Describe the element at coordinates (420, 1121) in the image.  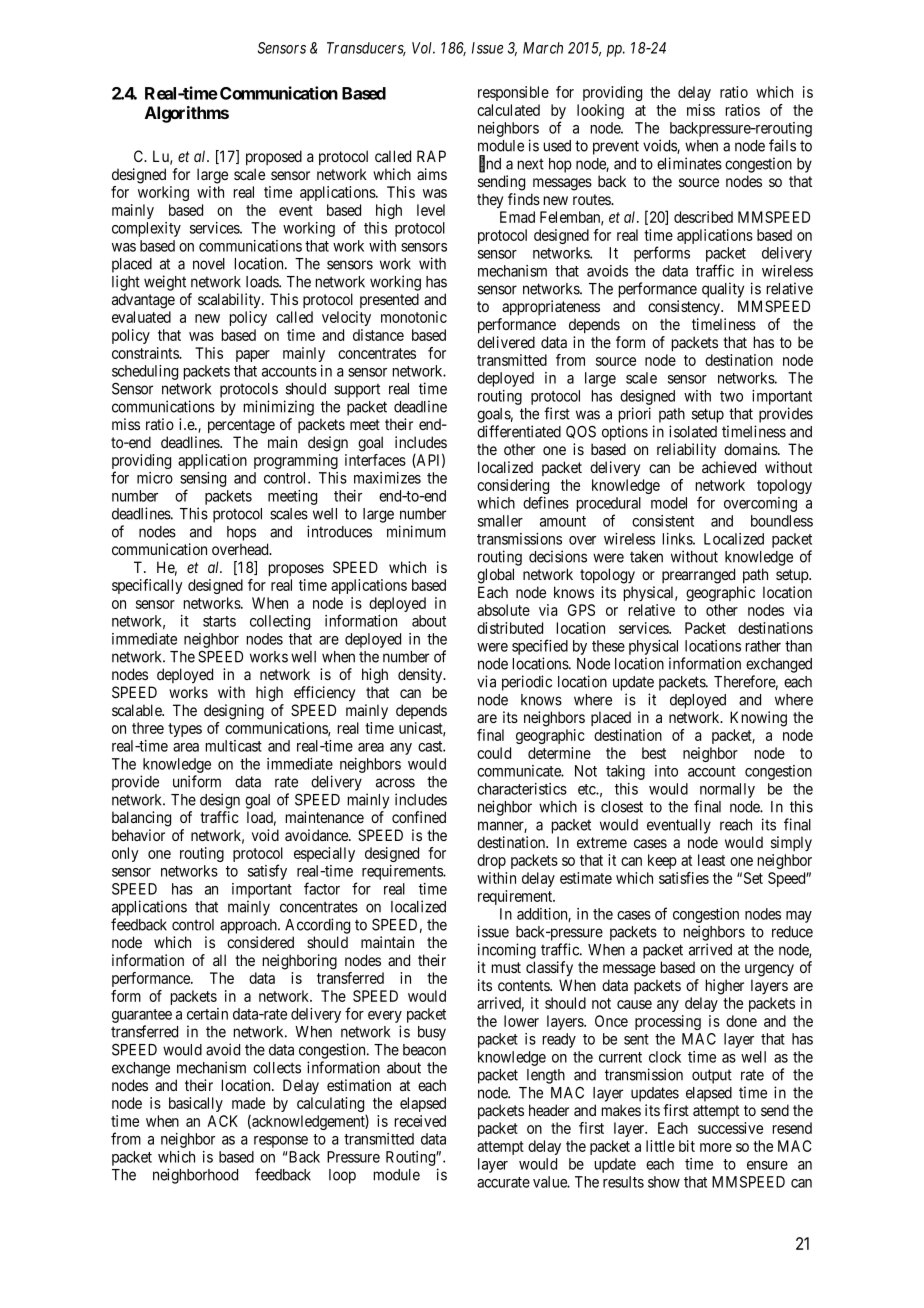
I see `received` at that location.
